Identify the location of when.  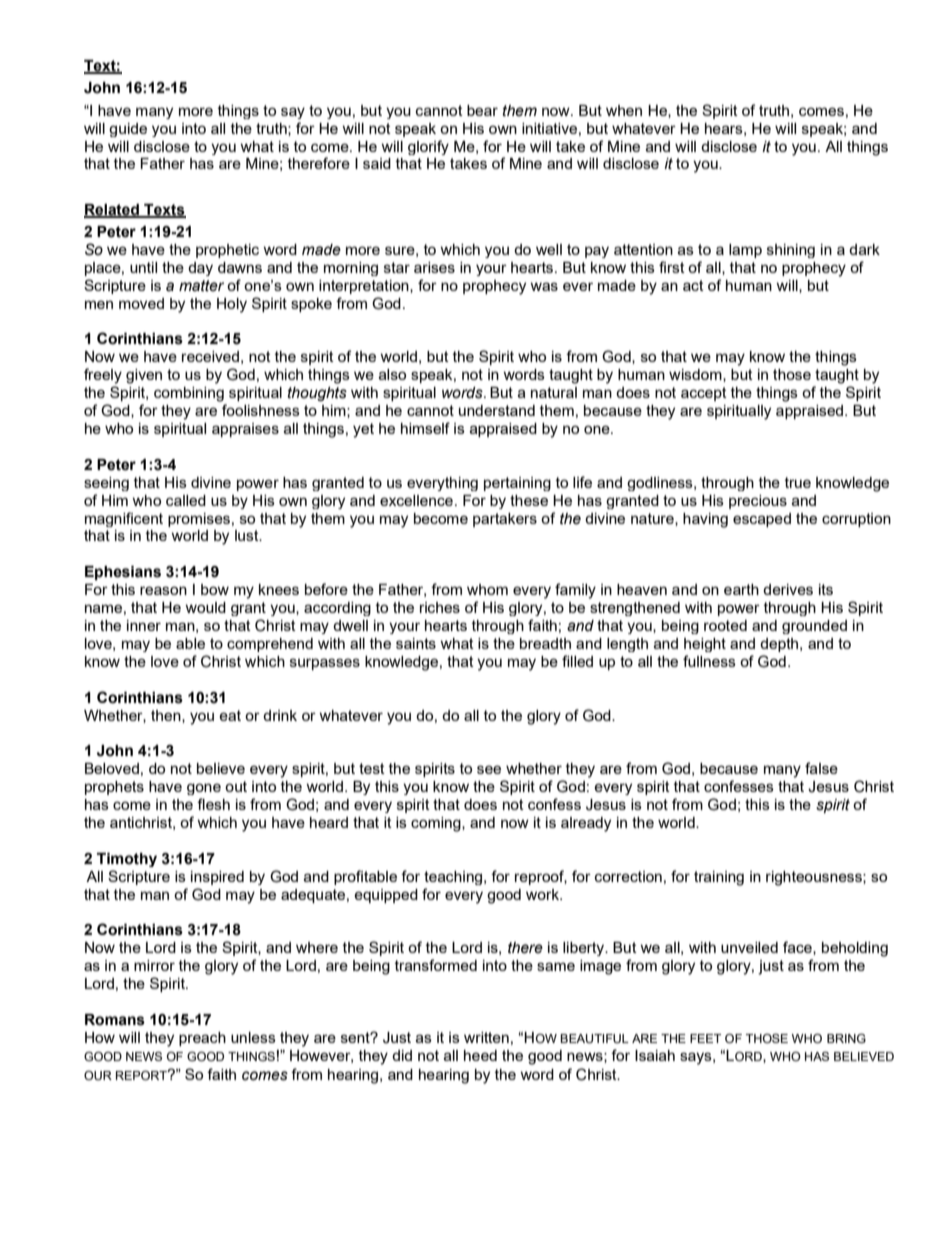
(624, 110).
